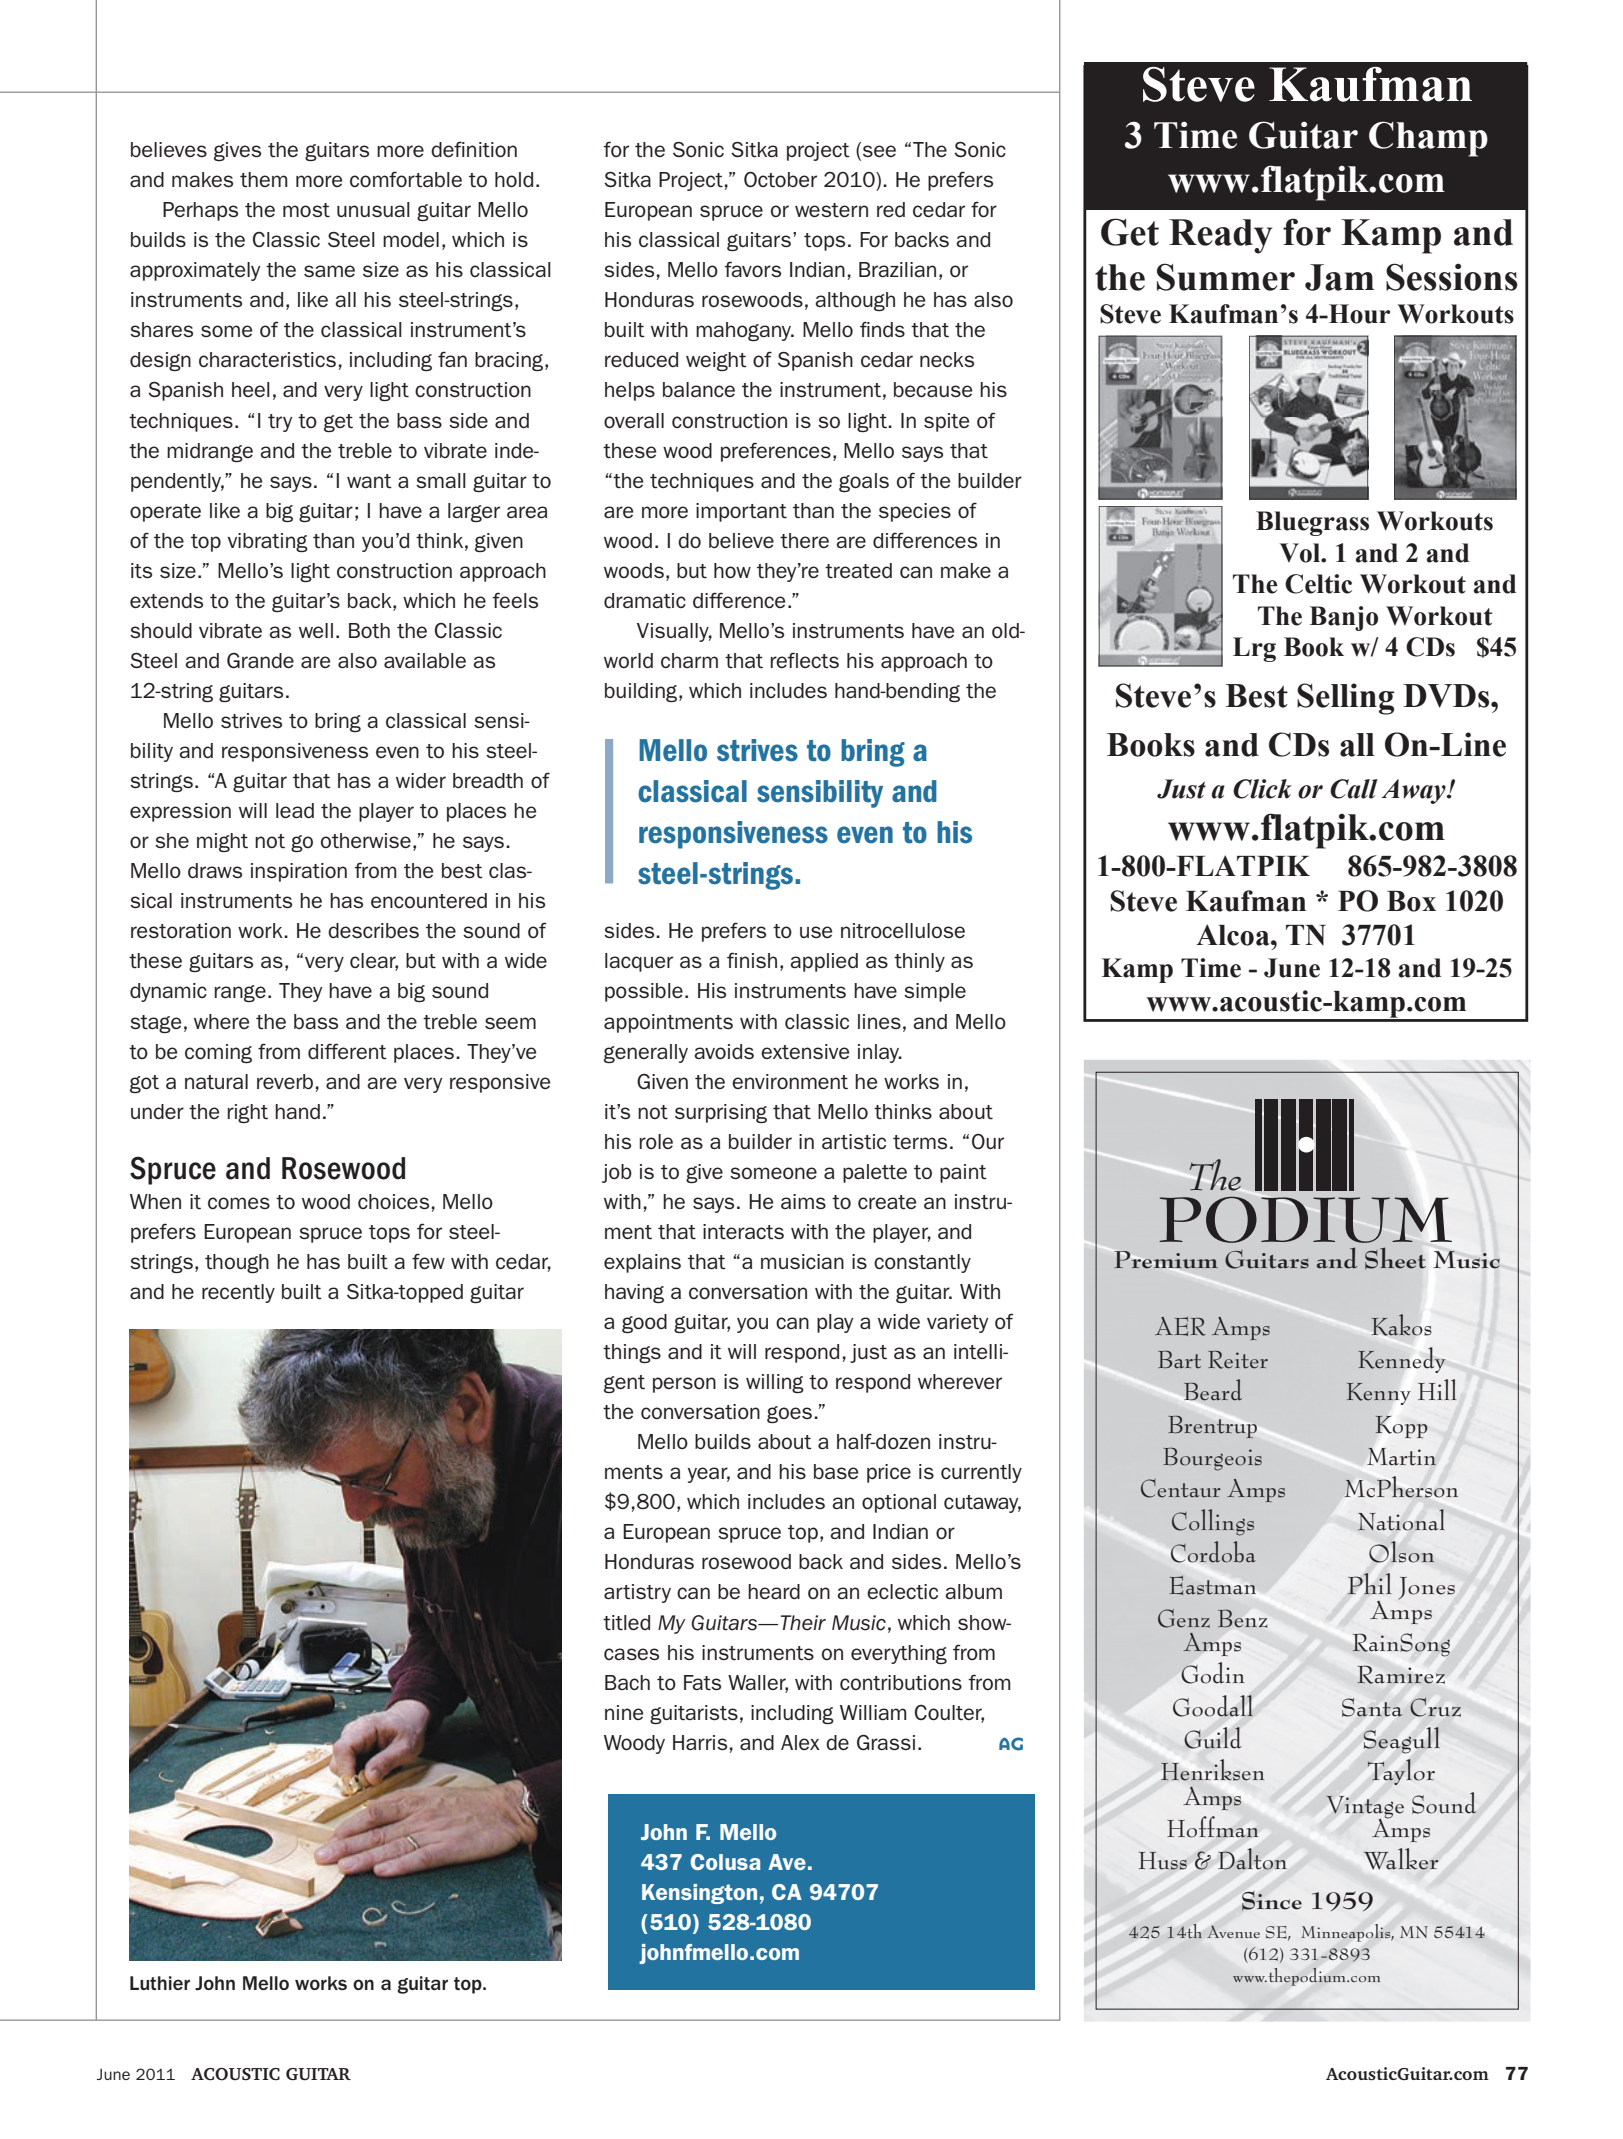 The width and height of the image is (1623, 2139). I want to click on most, so click(306, 210).
